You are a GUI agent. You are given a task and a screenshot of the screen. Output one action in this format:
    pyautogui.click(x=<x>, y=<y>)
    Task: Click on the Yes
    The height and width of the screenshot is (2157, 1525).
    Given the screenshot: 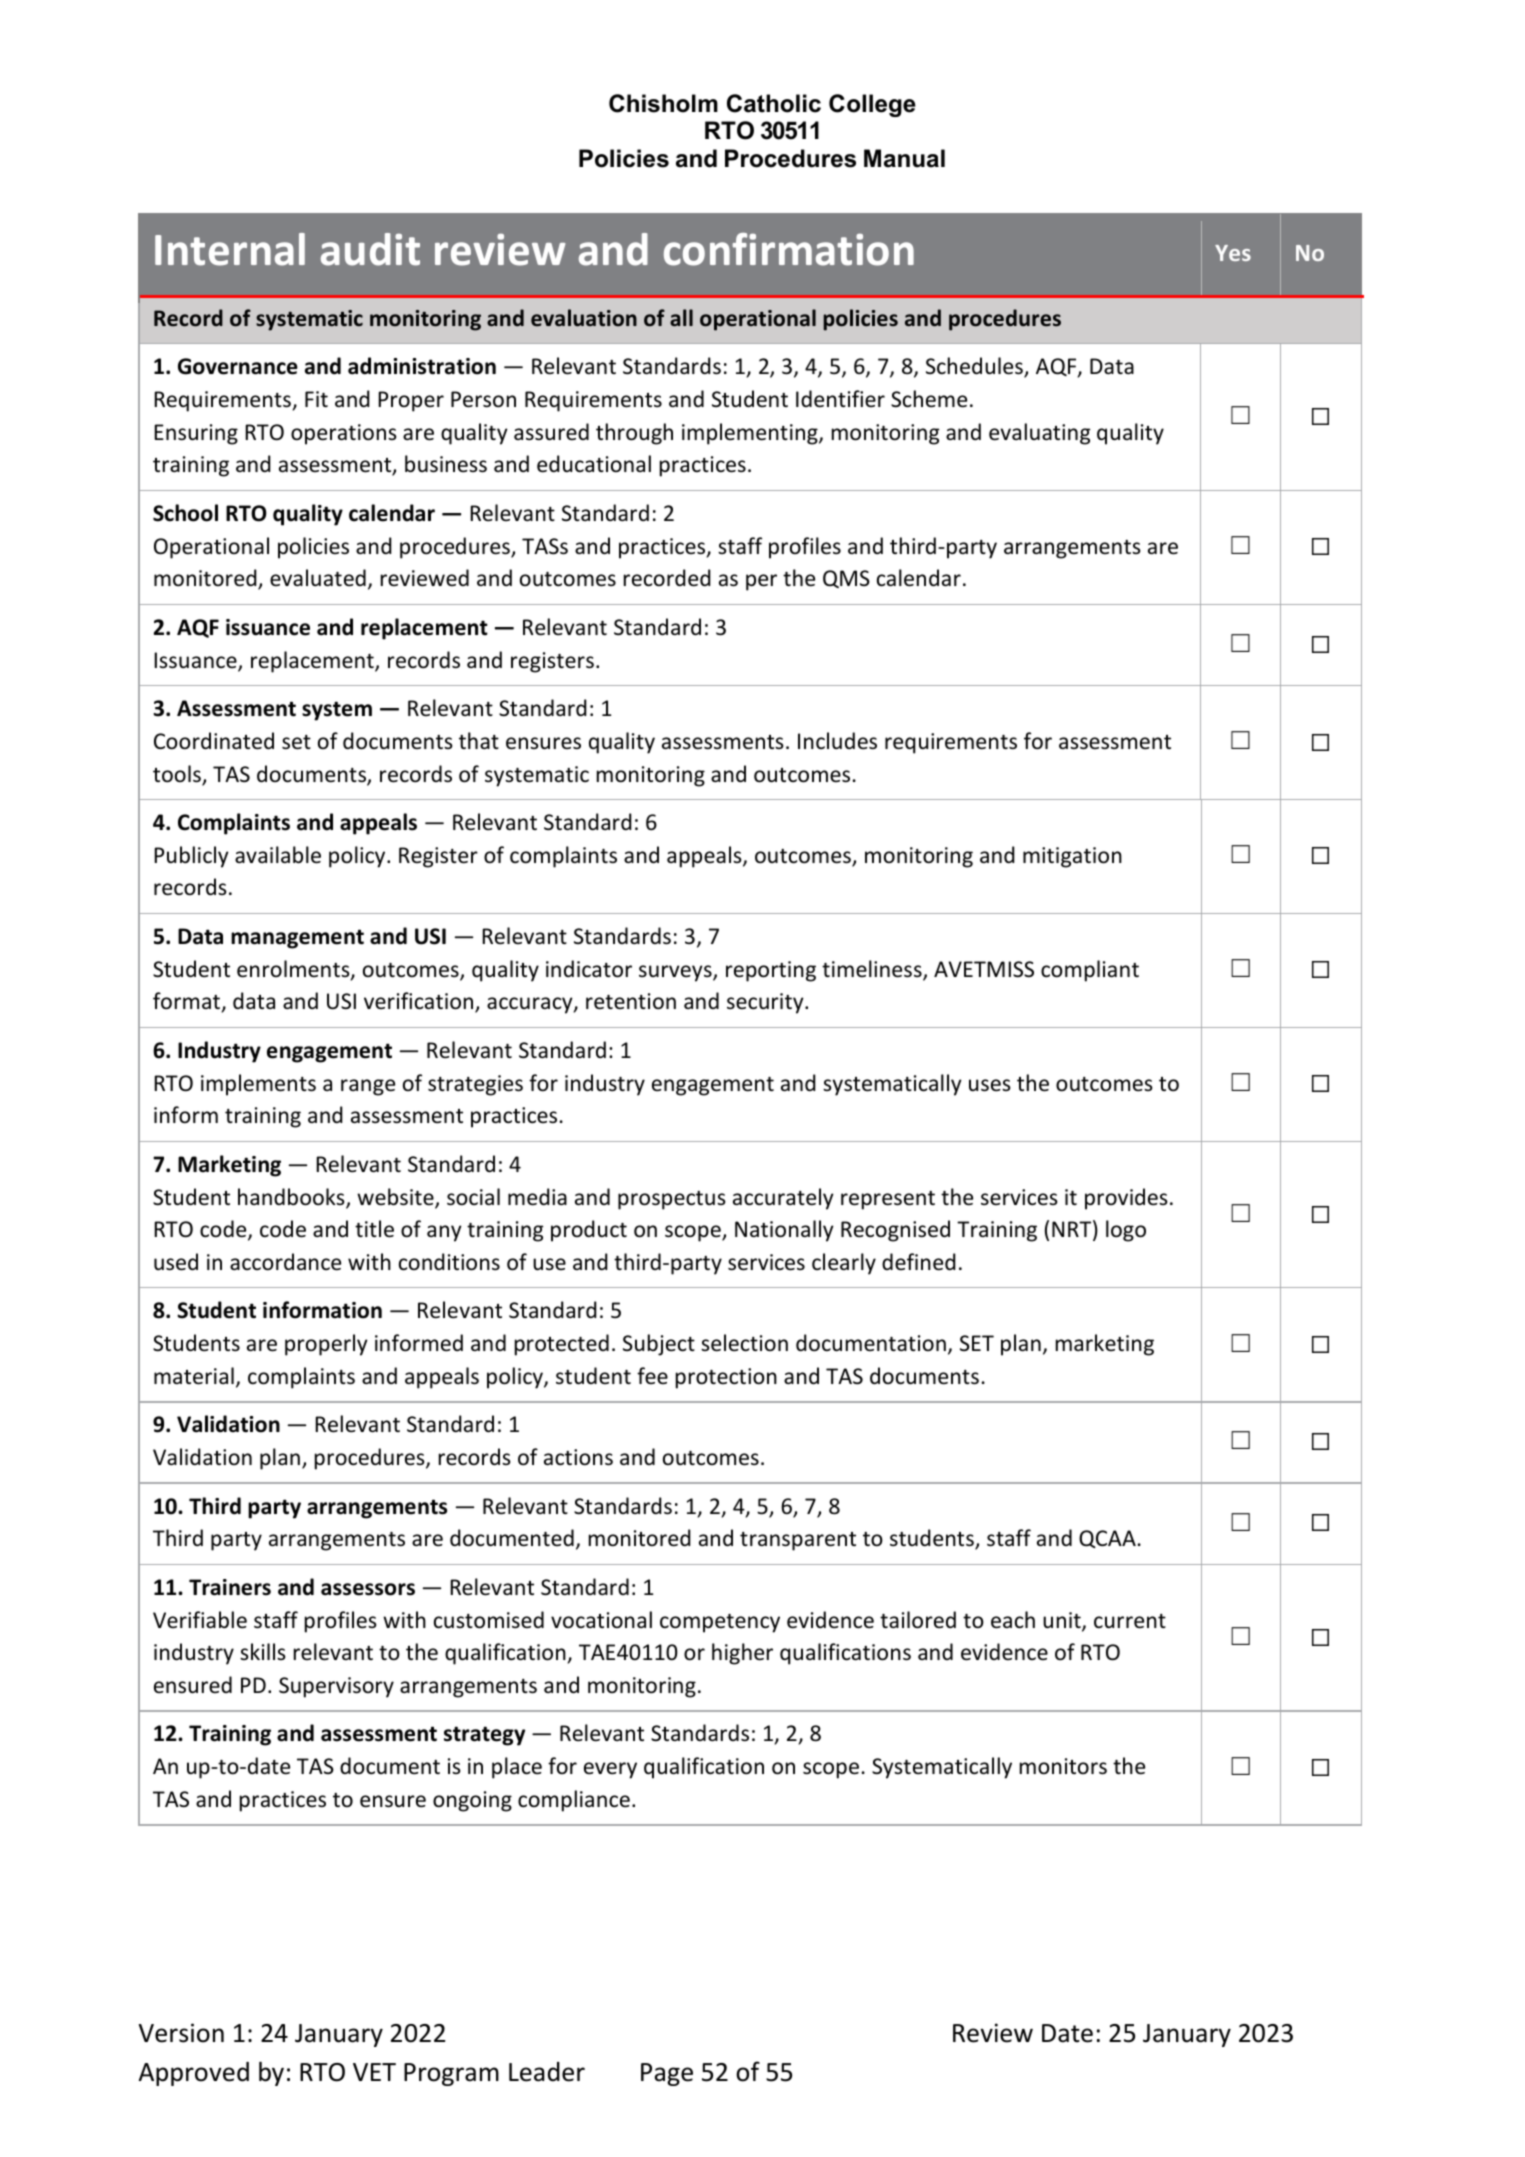 What is the action you would take?
    pyautogui.click(x=1233, y=253)
